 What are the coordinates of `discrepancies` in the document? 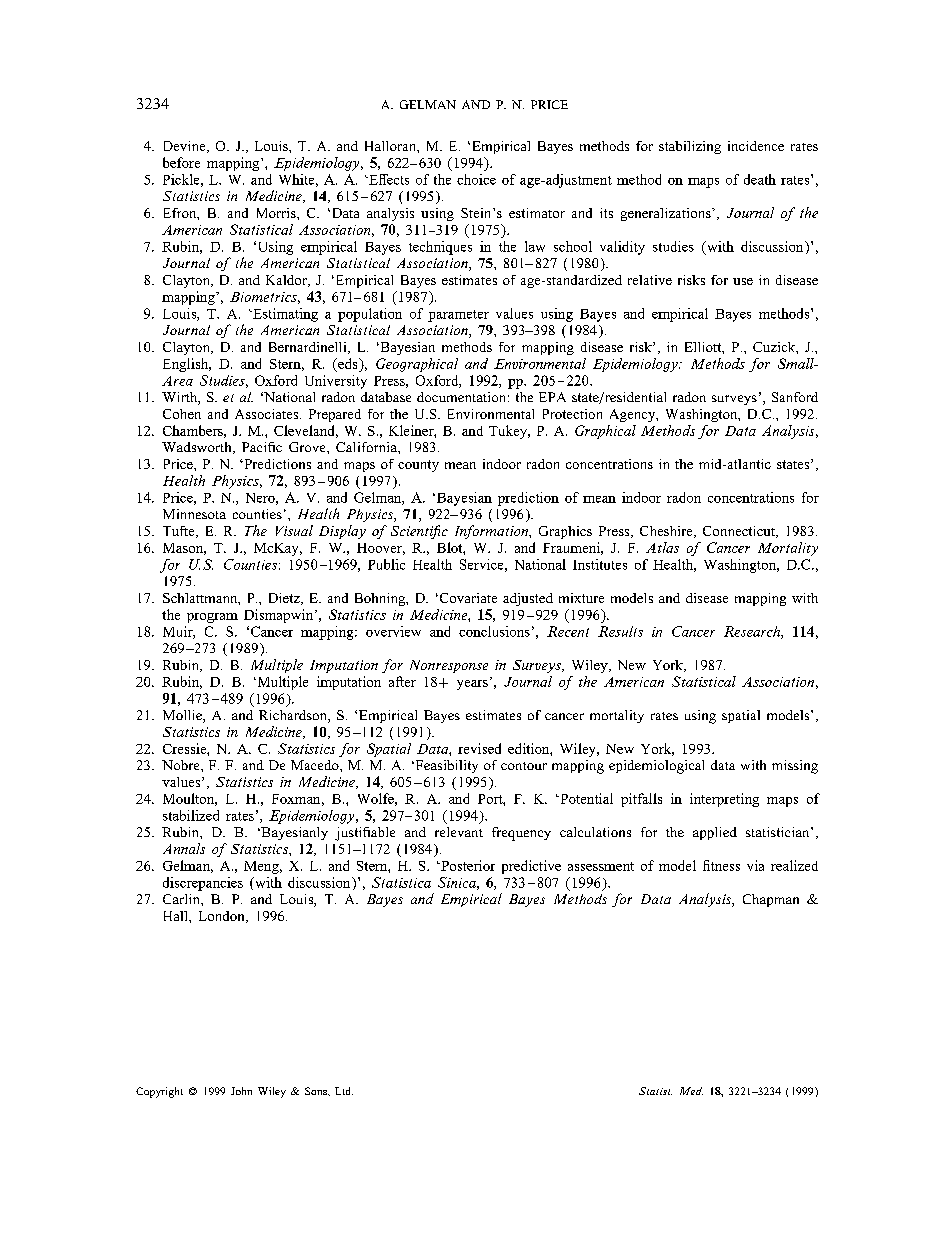 It's located at (203, 884).
